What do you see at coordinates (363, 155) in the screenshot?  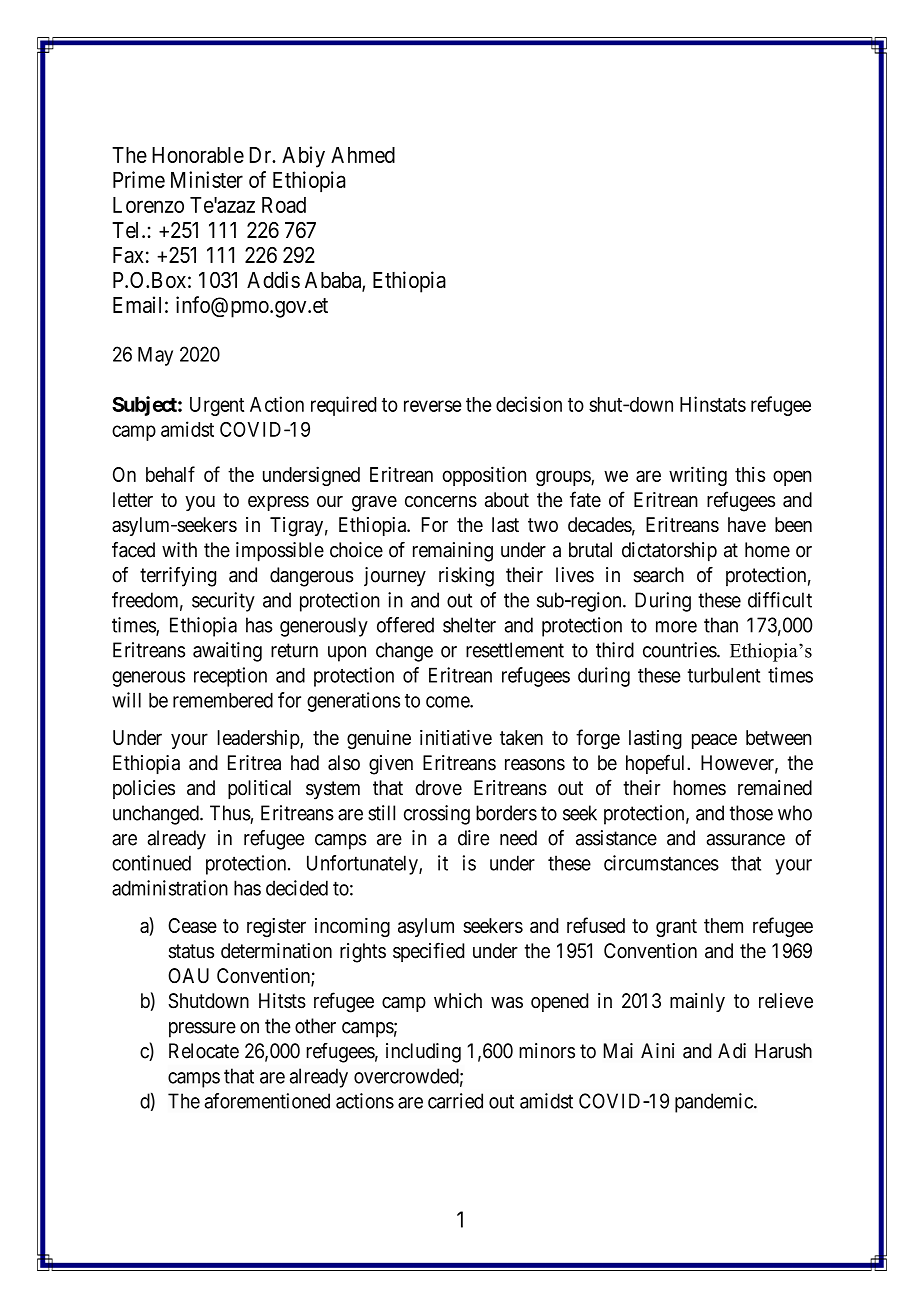 I see `Ahmed` at bounding box center [363, 155].
